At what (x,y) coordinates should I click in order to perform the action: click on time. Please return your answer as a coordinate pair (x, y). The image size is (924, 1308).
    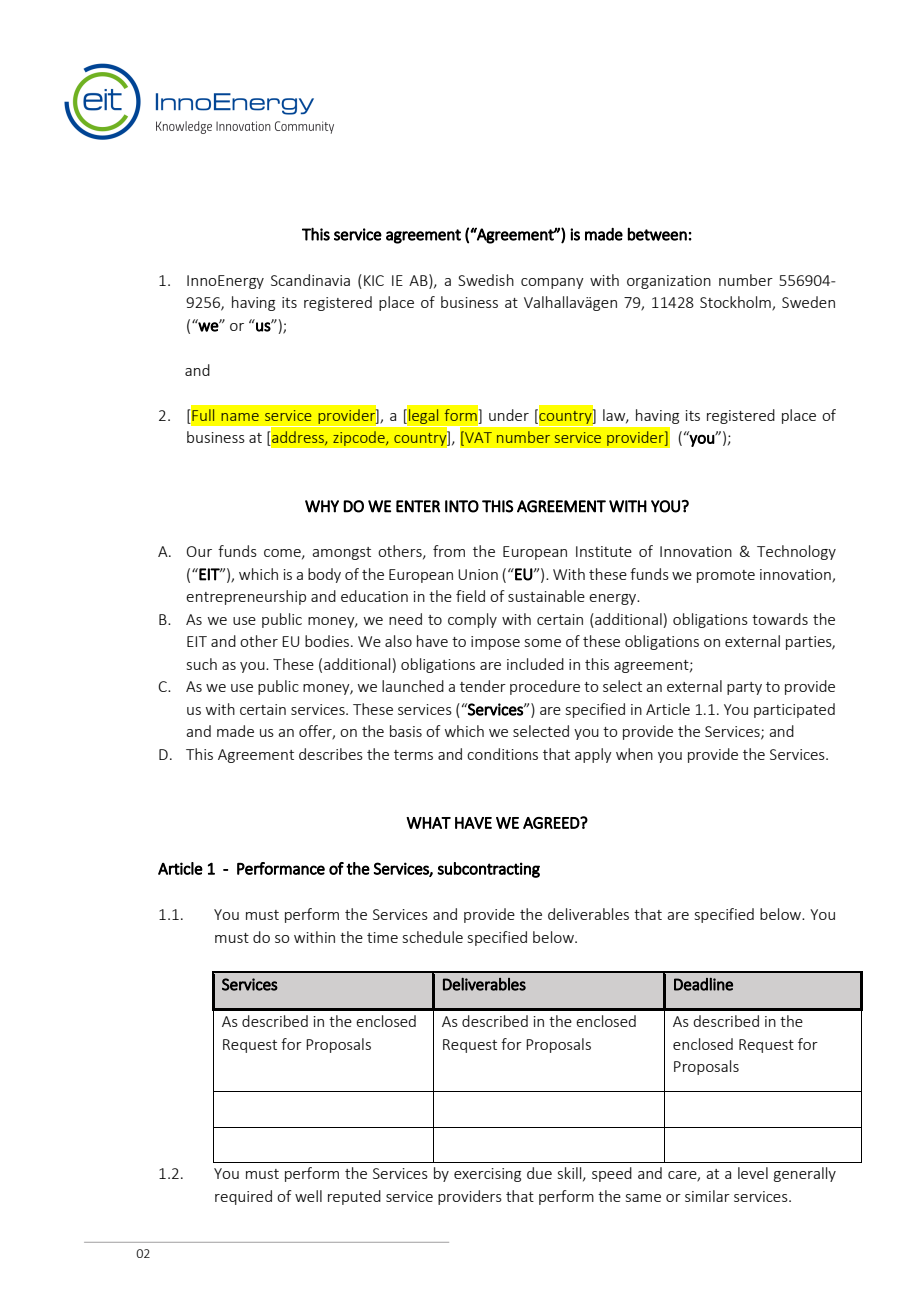
    Looking at the image, I should click on (382, 937).
